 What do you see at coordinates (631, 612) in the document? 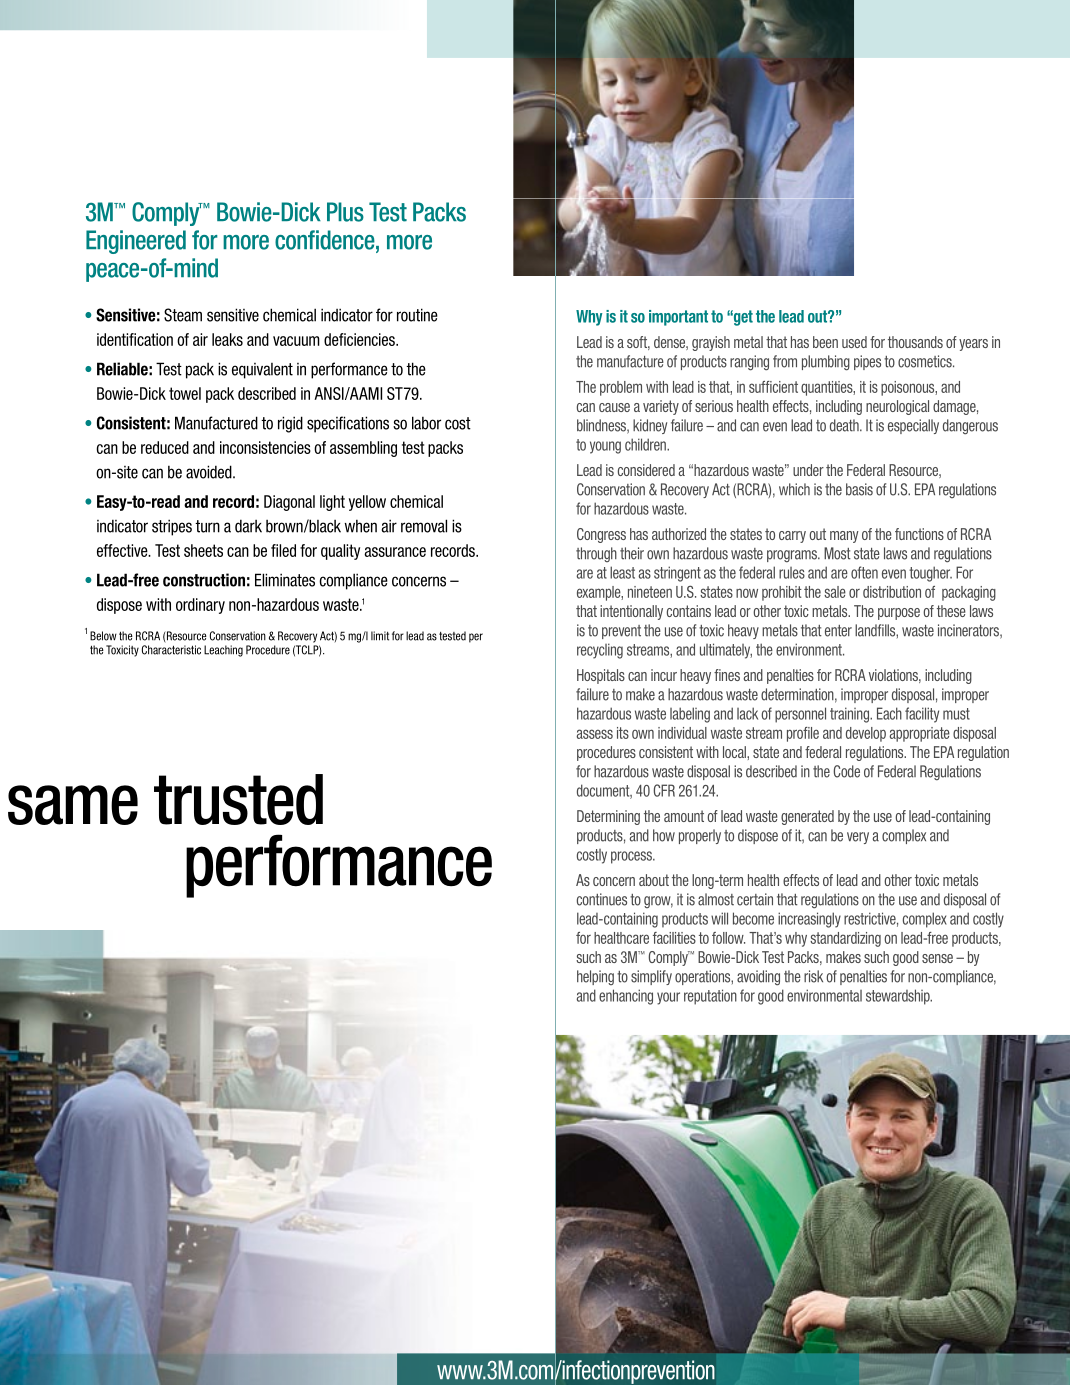
I see `intentionally` at bounding box center [631, 612].
